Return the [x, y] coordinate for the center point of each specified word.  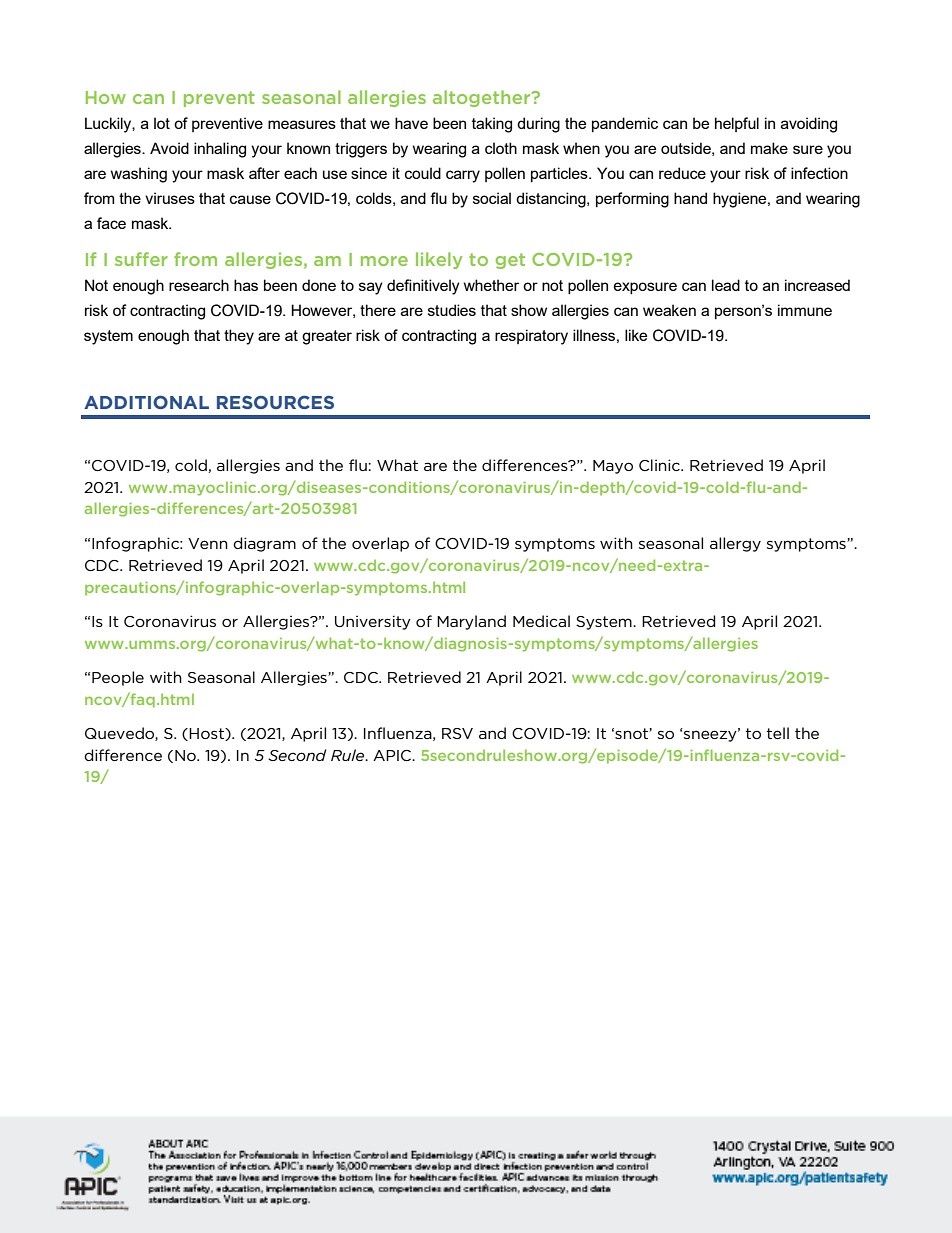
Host [207, 734]
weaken [669, 310]
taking [492, 125]
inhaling [220, 150]
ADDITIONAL [146, 402]
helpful [737, 124]
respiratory [531, 337]
